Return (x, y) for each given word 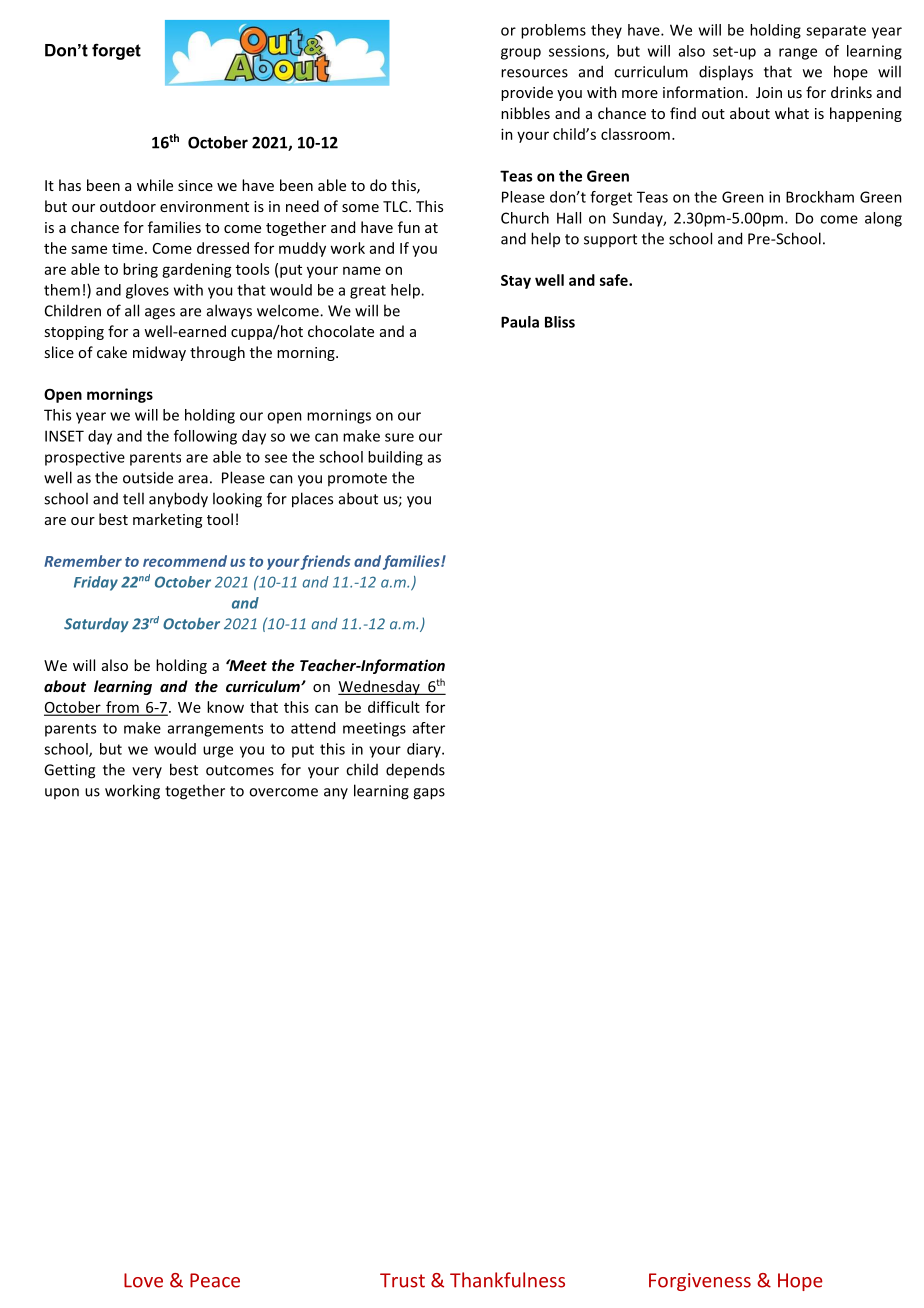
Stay (516, 282)
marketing (167, 520)
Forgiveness (700, 1282)
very (147, 772)
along (883, 219)
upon (62, 793)
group (521, 54)
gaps (429, 794)
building (395, 458)
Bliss (560, 322)
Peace (215, 1280)
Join (769, 92)
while (155, 185)
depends (415, 771)
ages (160, 314)
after (429, 728)
